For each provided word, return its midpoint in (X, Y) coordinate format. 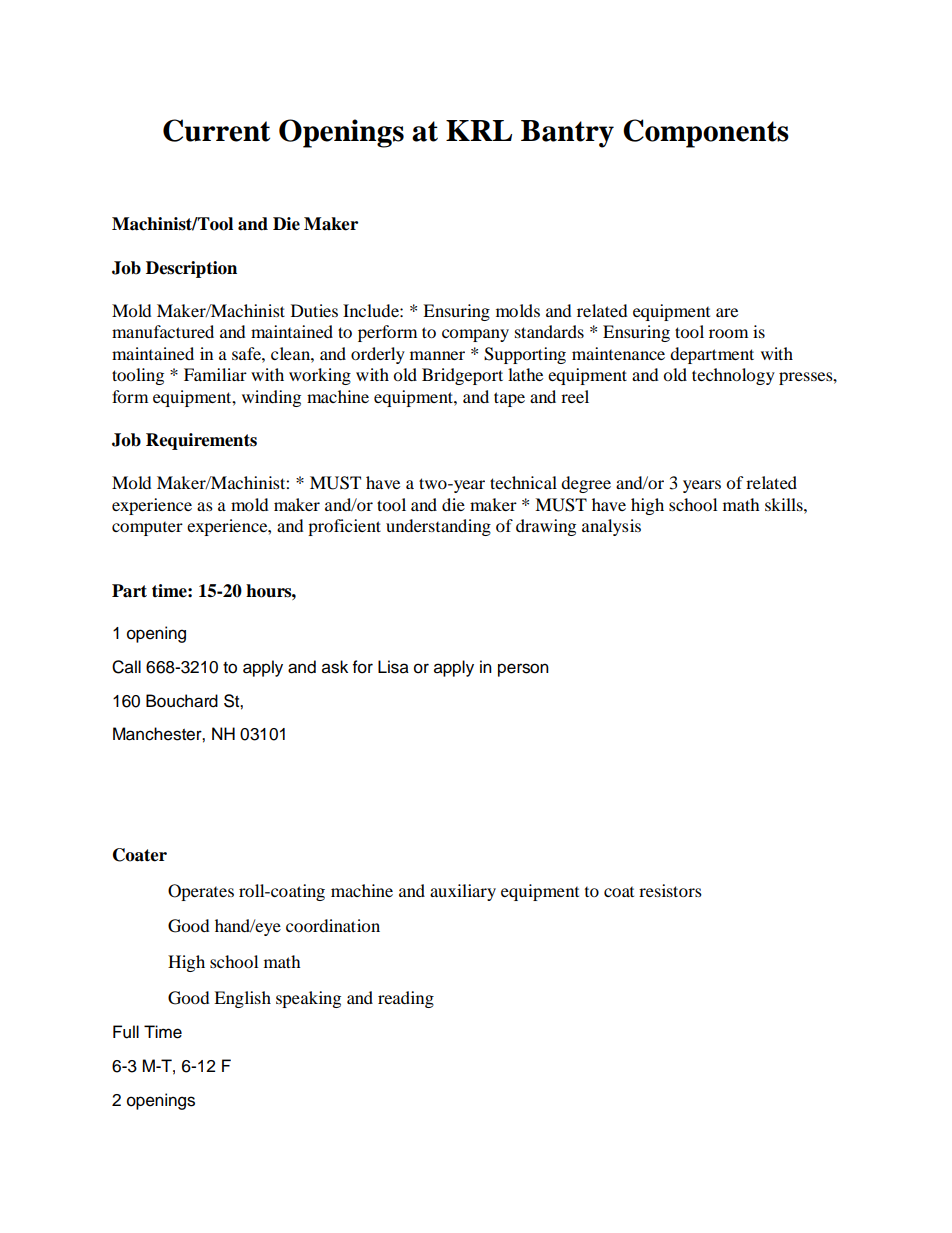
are (727, 312)
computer (147, 529)
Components (706, 133)
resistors (670, 890)
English (242, 999)
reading (406, 999)
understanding (438, 527)
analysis (611, 527)
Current (216, 130)
